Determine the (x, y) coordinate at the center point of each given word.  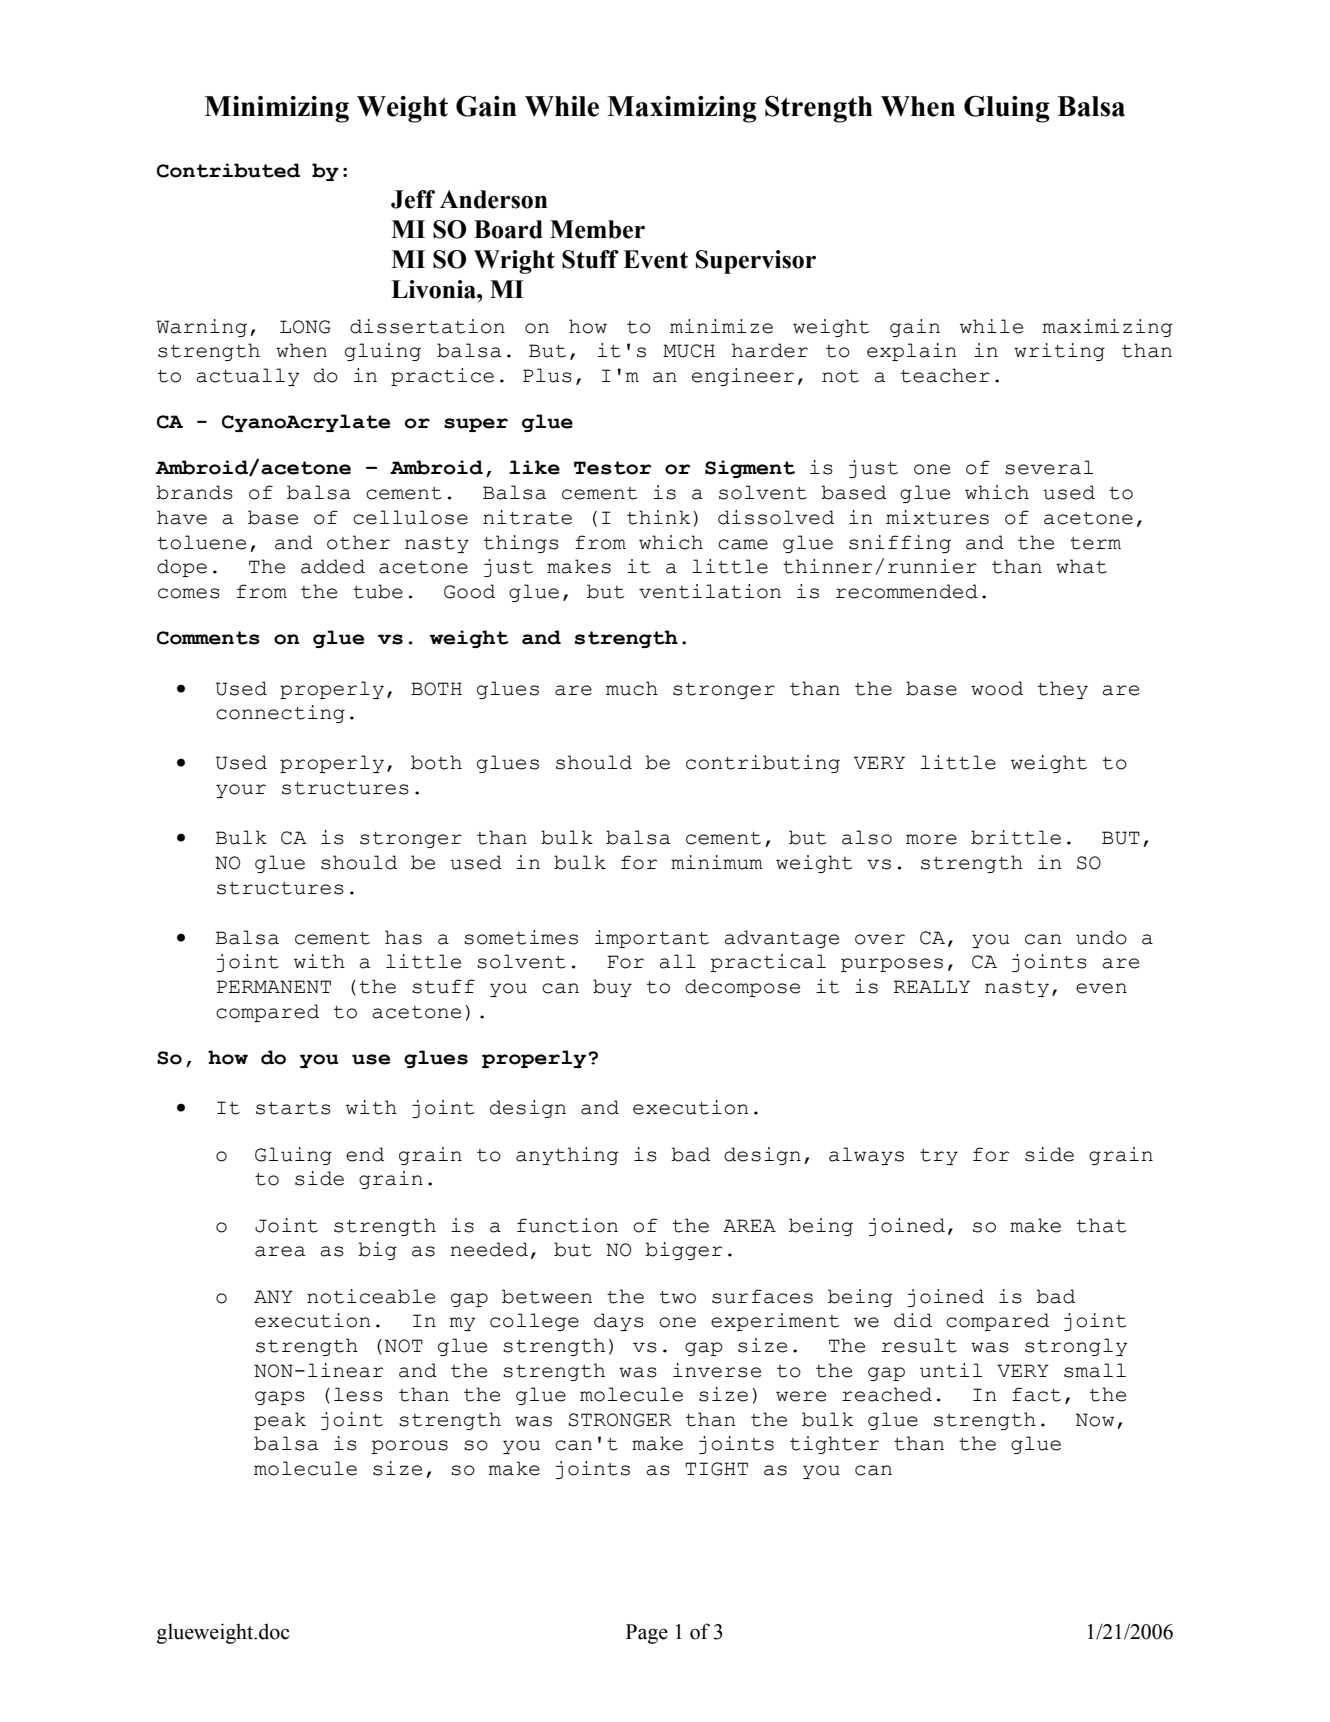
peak (280, 1421)
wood (997, 688)
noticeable (371, 1296)
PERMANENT (274, 986)
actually (247, 377)
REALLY (932, 986)
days (619, 1322)
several (1049, 467)
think (658, 517)
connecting (280, 714)
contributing (763, 764)
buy (612, 988)
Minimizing (276, 109)
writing (1059, 352)
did (913, 1320)
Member (597, 229)
